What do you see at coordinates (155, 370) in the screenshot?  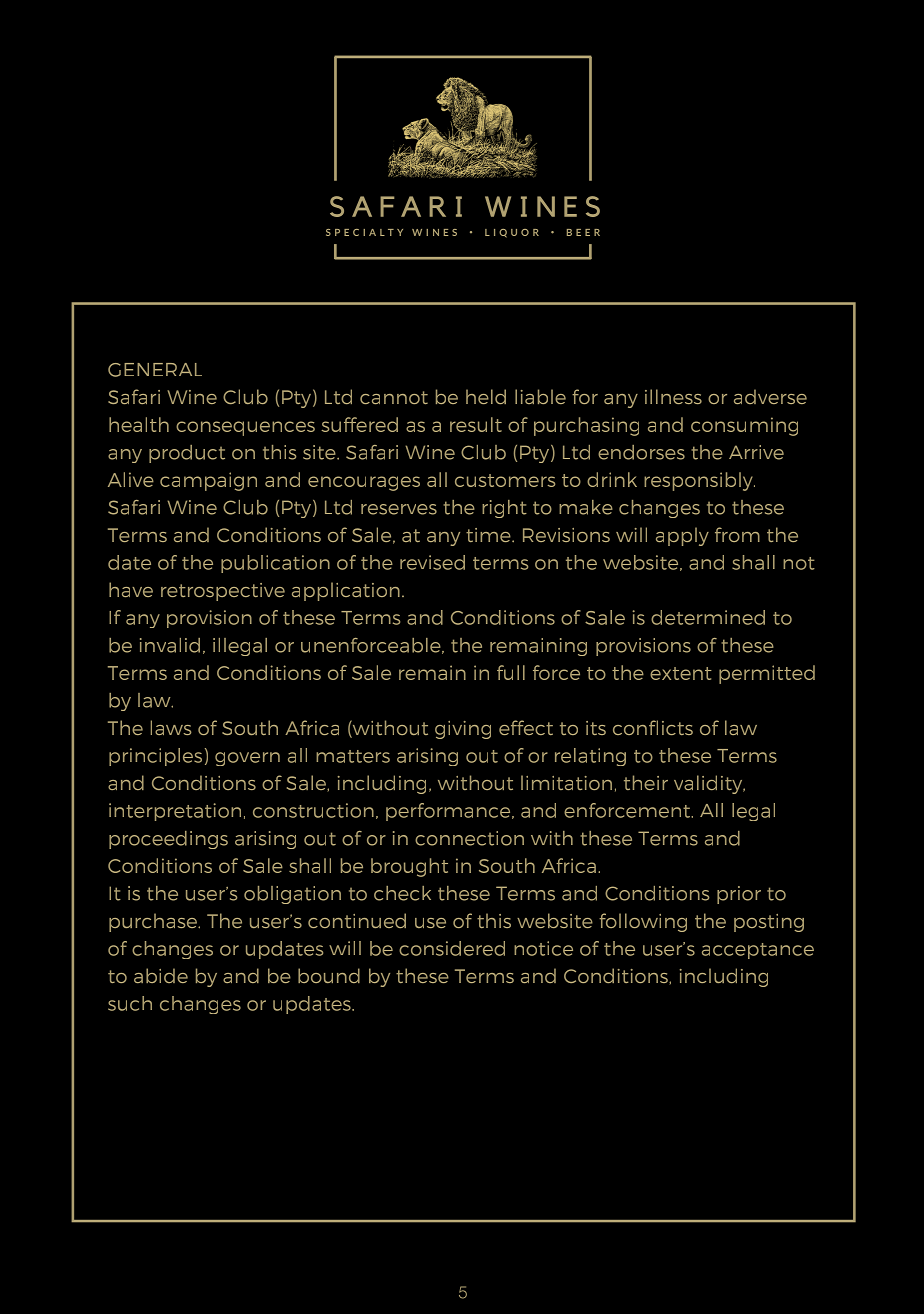 I see `GENERAL` at bounding box center [155, 370].
